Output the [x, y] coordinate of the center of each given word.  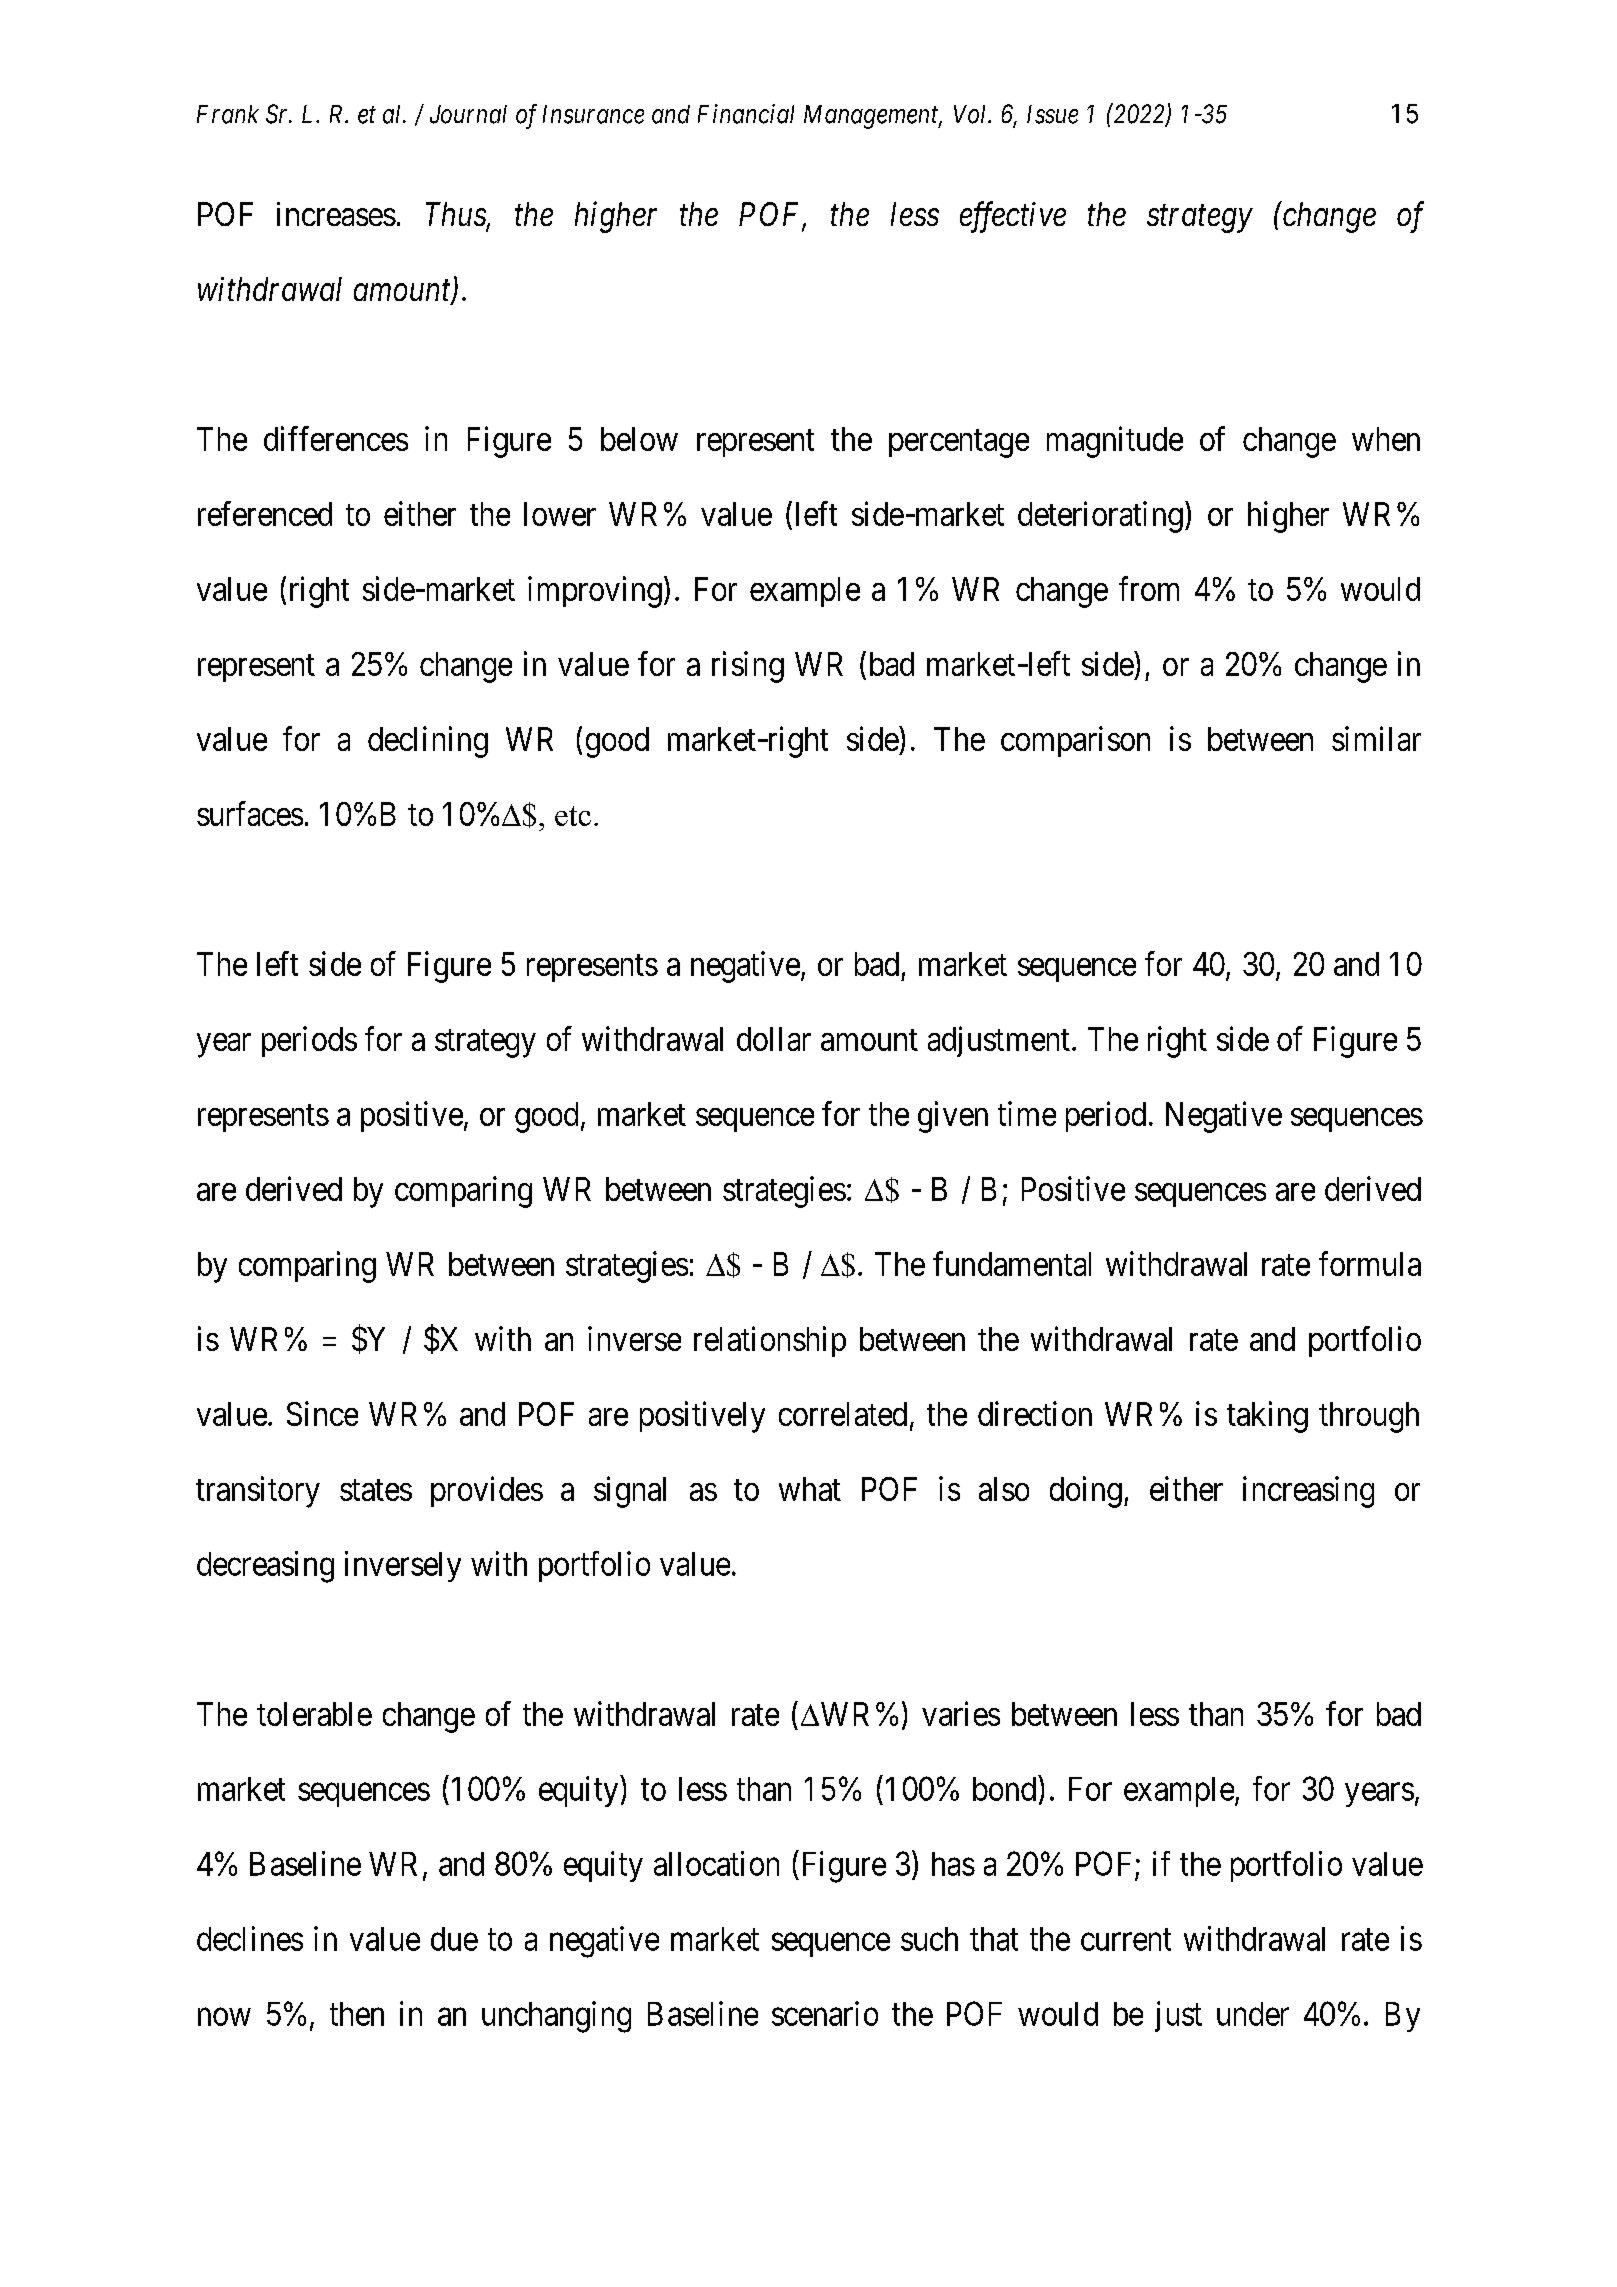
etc [573, 816]
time [1027, 1113]
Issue [1052, 114]
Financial [746, 114]
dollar [774, 1039]
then [357, 2014]
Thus [457, 215]
